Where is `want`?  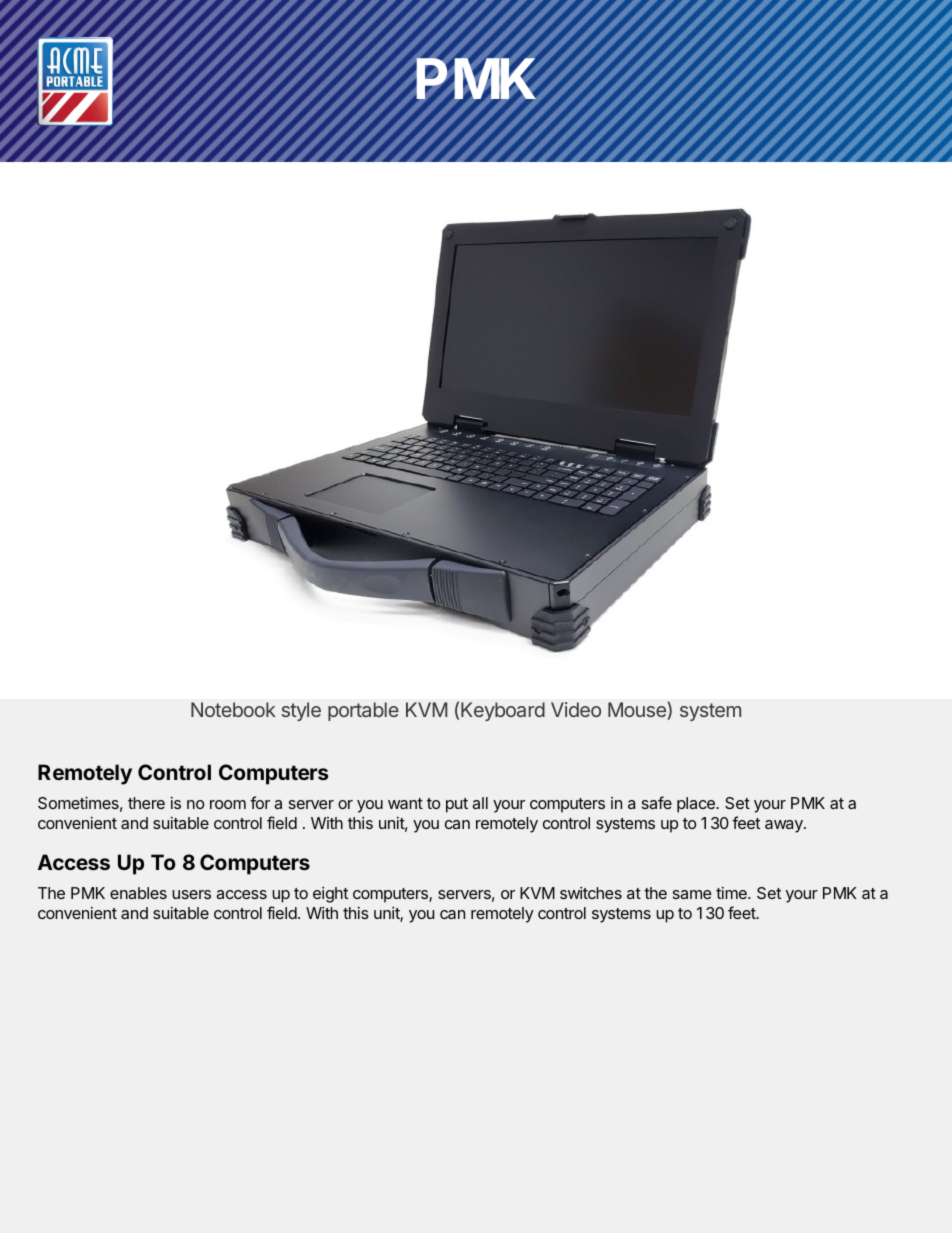 want is located at coordinates (405, 803).
